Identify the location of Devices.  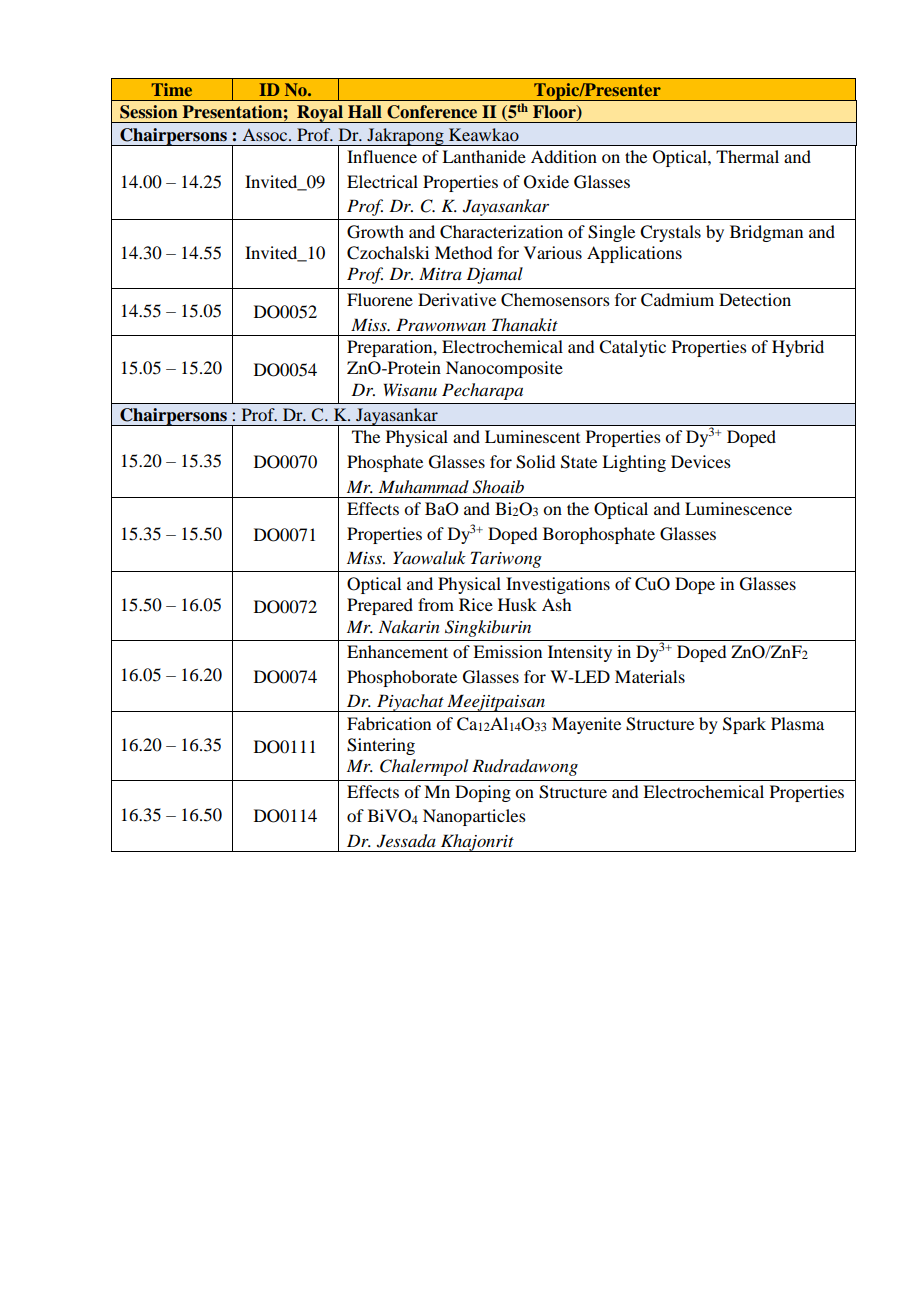
(701, 461).
